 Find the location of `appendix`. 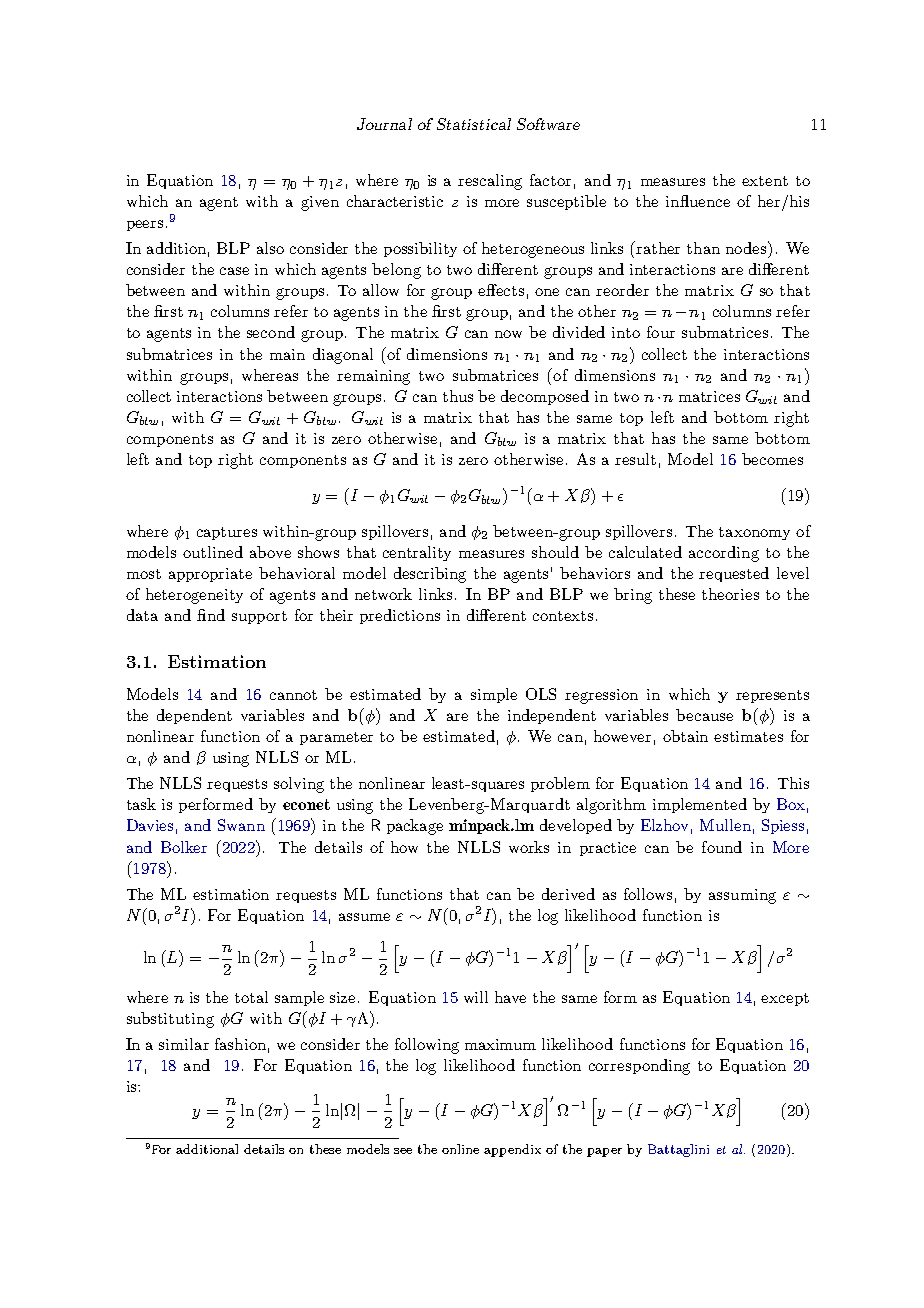

appendix is located at coordinates (512, 1150).
